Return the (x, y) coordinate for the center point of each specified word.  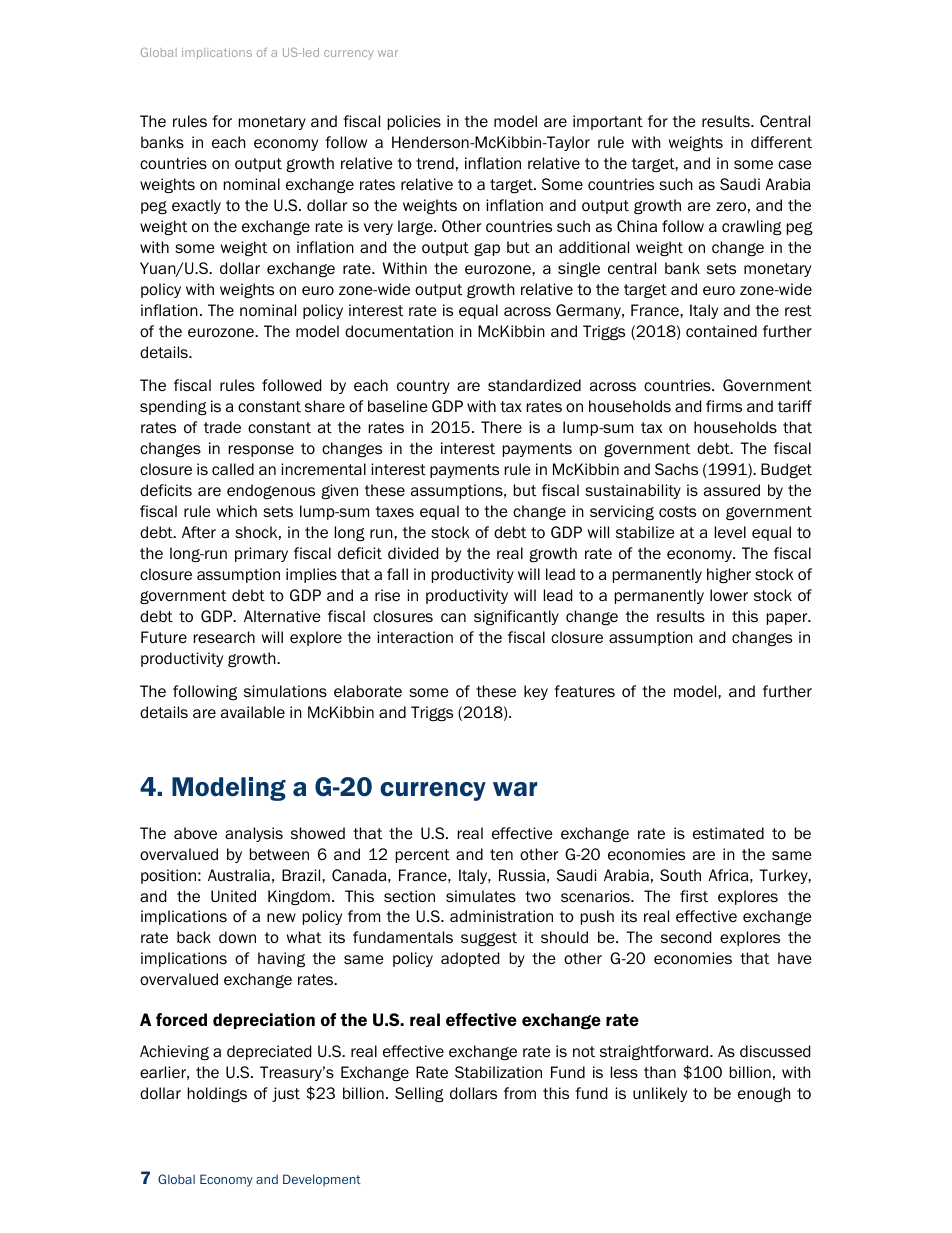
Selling (419, 1094)
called (233, 469)
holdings (217, 1094)
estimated (728, 833)
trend (435, 163)
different (781, 142)
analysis (254, 834)
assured (732, 490)
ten (501, 855)
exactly (196, 206)
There (501, 427)
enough (764, 1094)
